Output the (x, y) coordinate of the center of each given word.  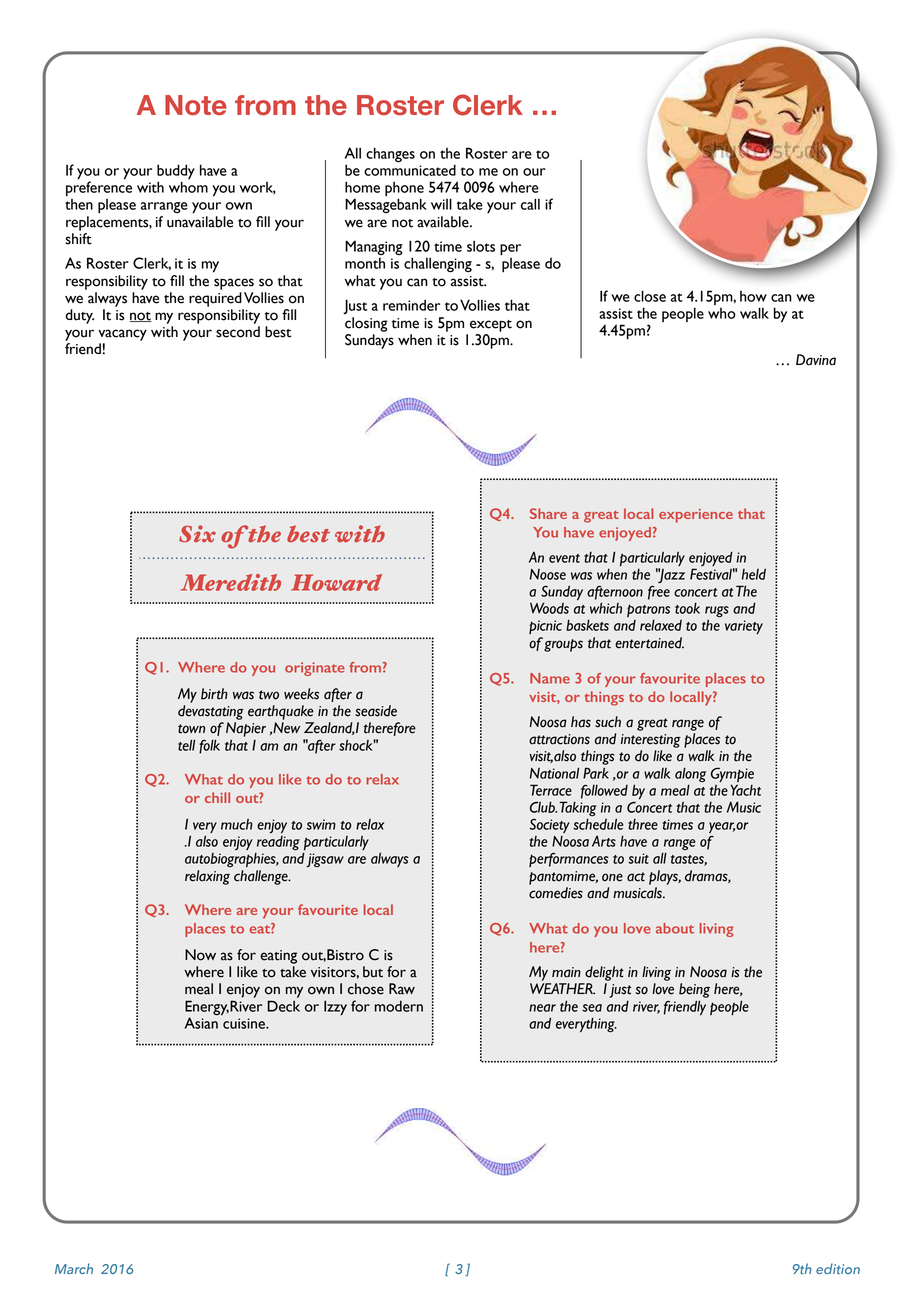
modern (399, 1006)
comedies (556, 893)
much (237, 824)
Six (197, 534)
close (650, 296)
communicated (410, 169)
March (74, 1268)
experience (696, 516)
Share (548, 513)
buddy (176, 173)
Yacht (746, 790)
